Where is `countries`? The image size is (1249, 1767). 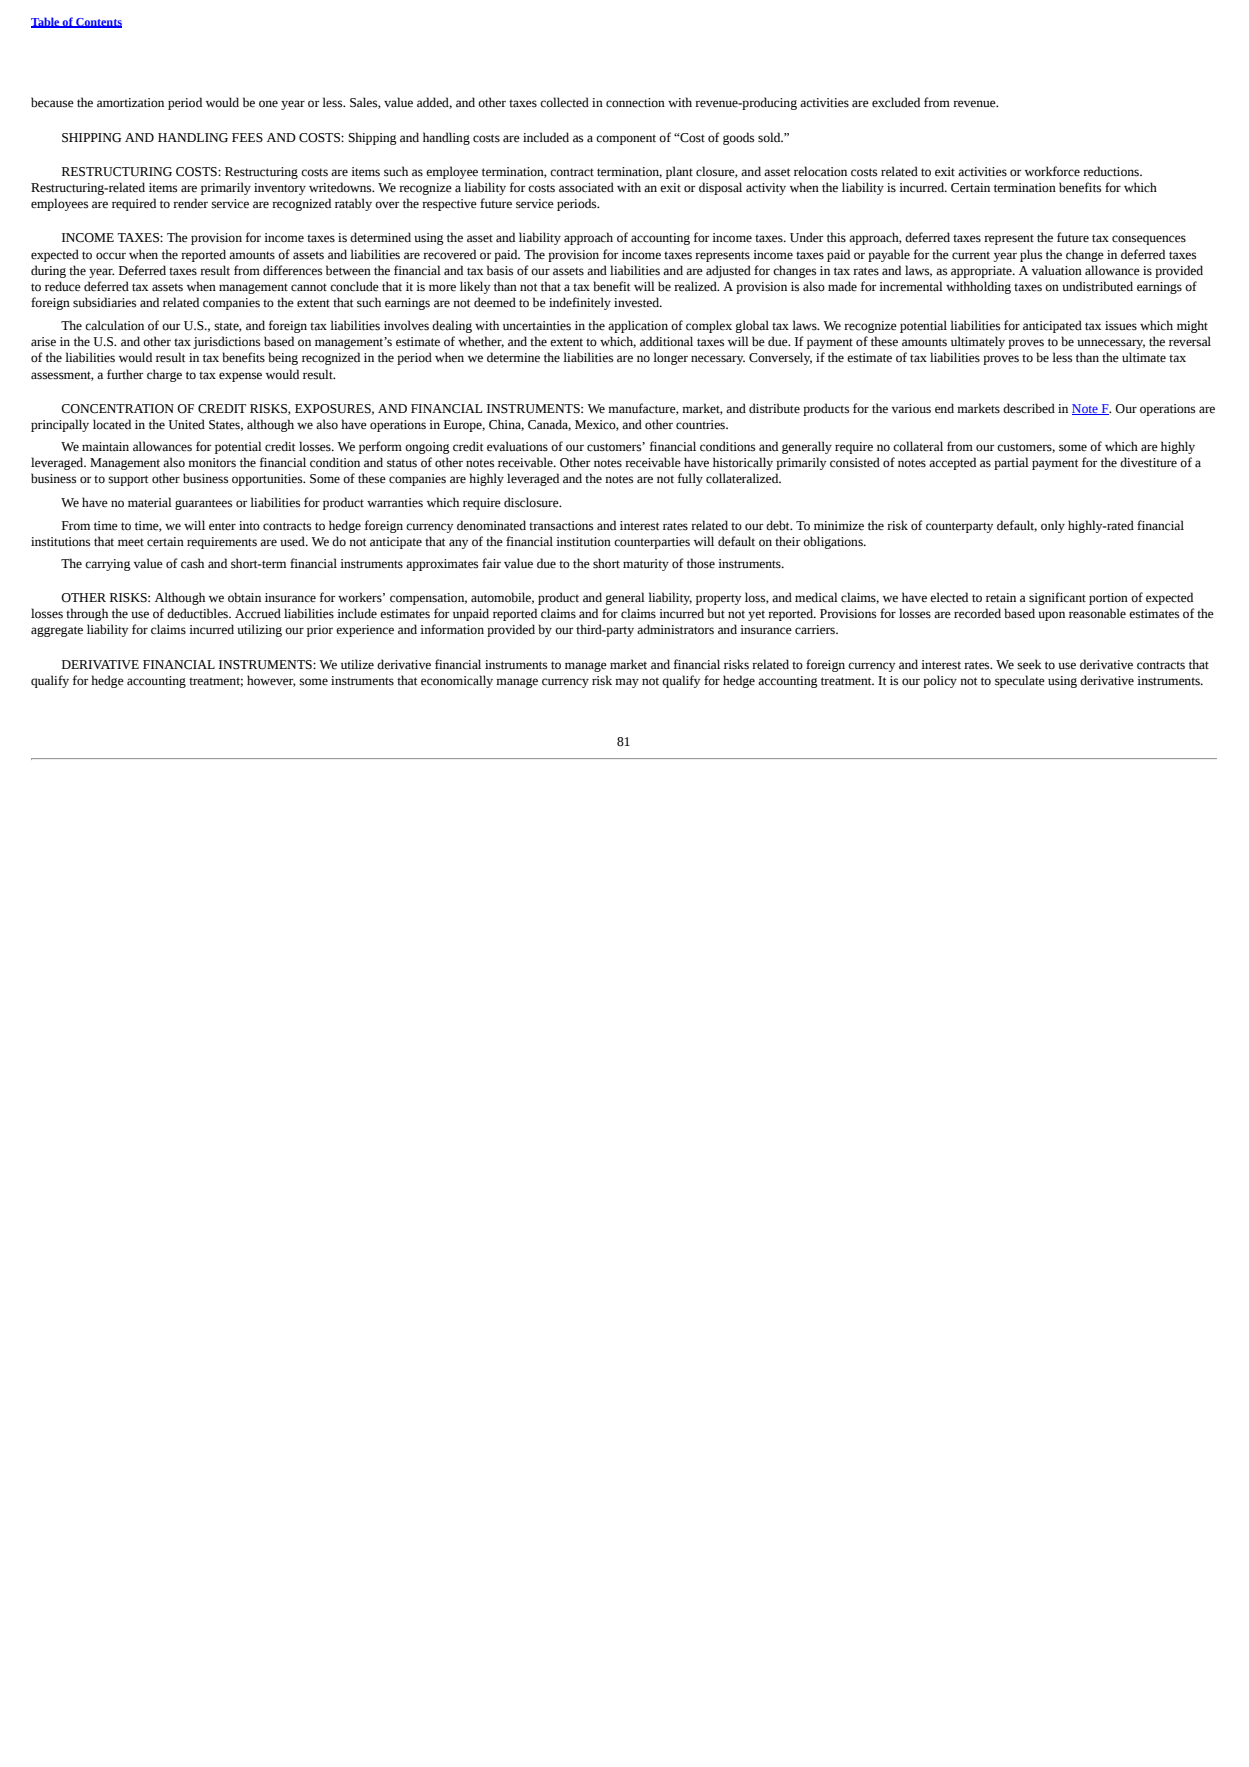
countries is located at coordinates (702, 425).
